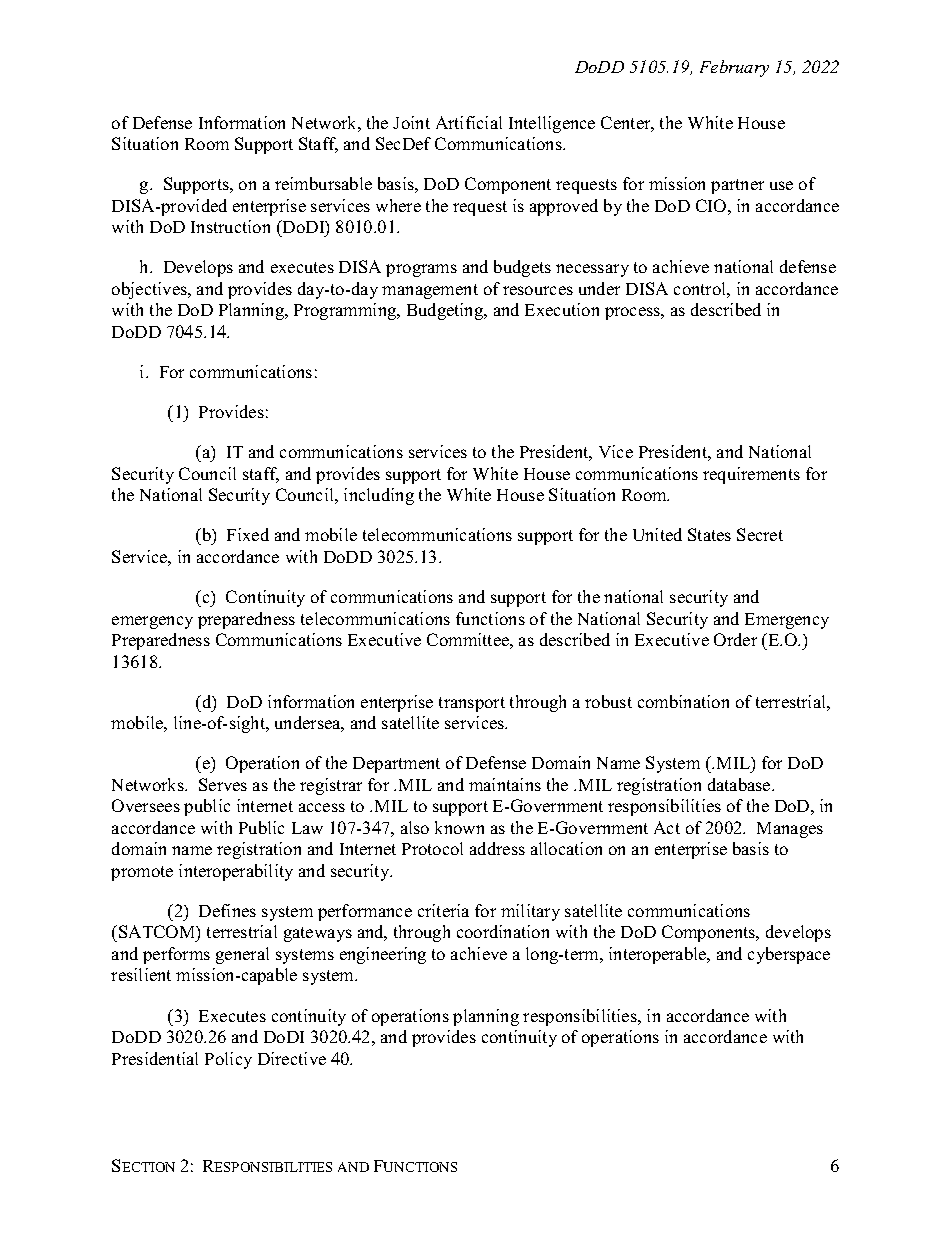 The height and width of the screenshot is (1233, 952). Describe the element at coordinates (734, 68) in the screenshot. I see `February` at that location.
